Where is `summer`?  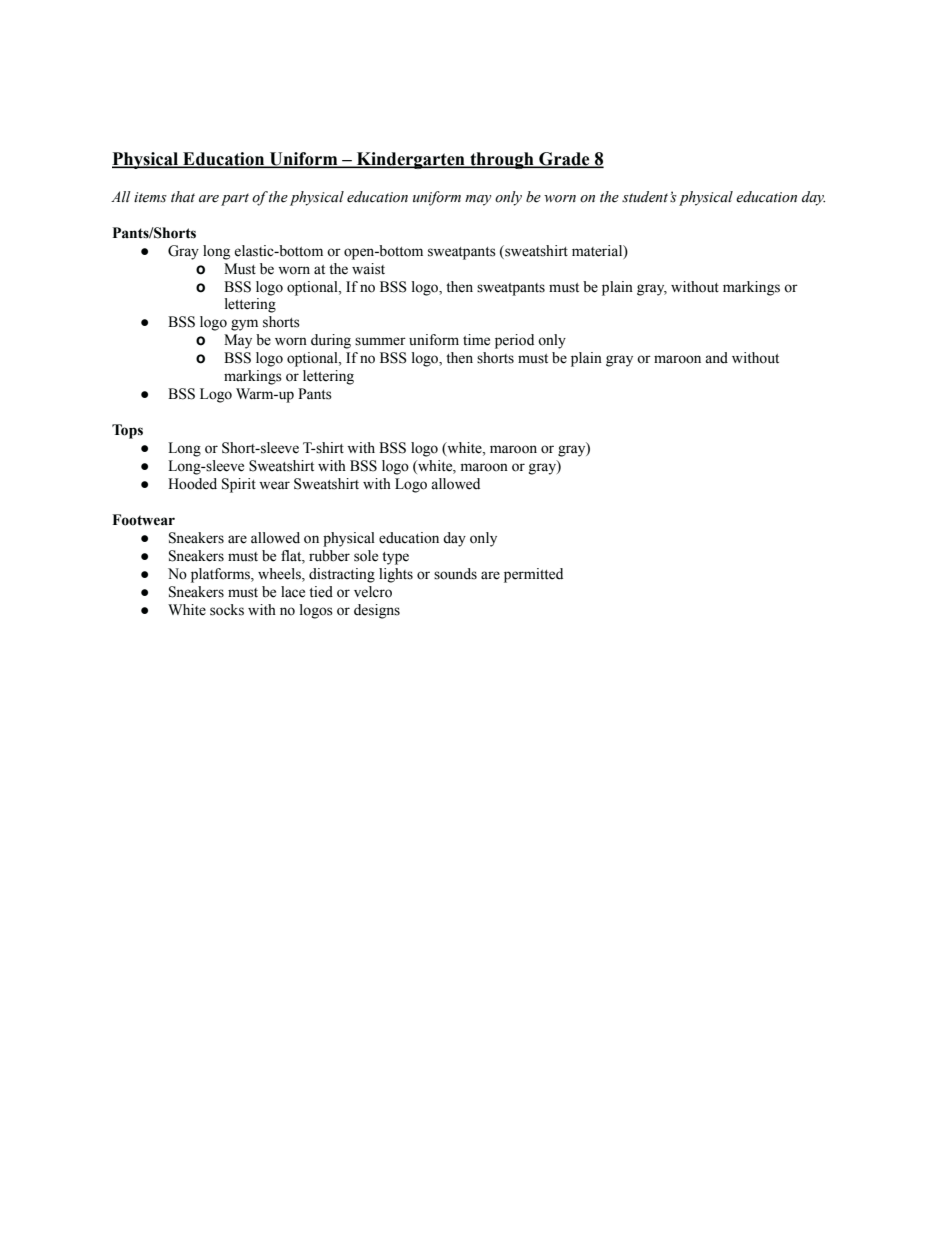 summer is located at coordinates (380, 341).
